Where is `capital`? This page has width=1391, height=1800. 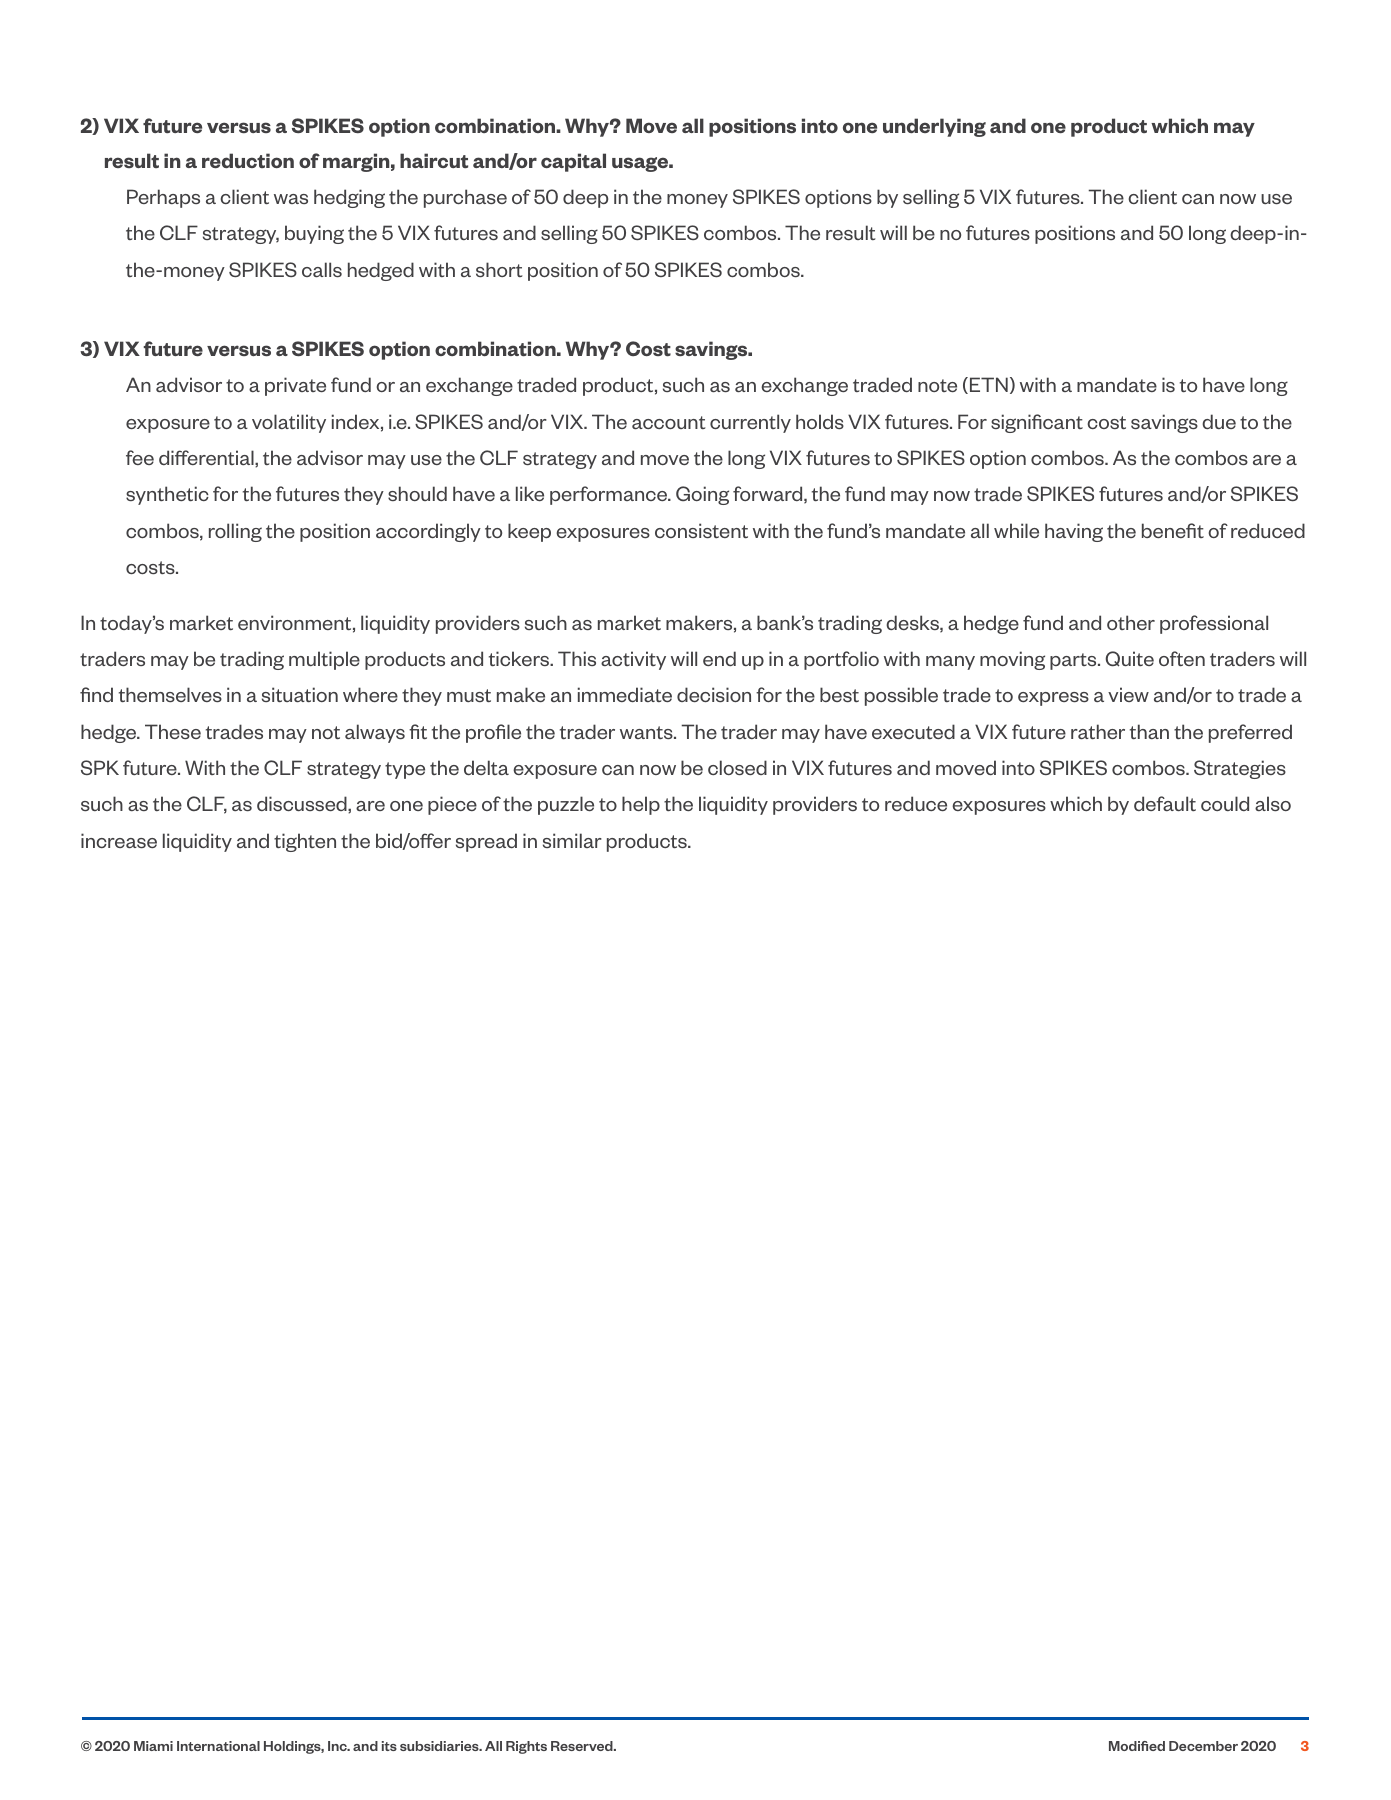
capital is located at coordinates (573, 162).
